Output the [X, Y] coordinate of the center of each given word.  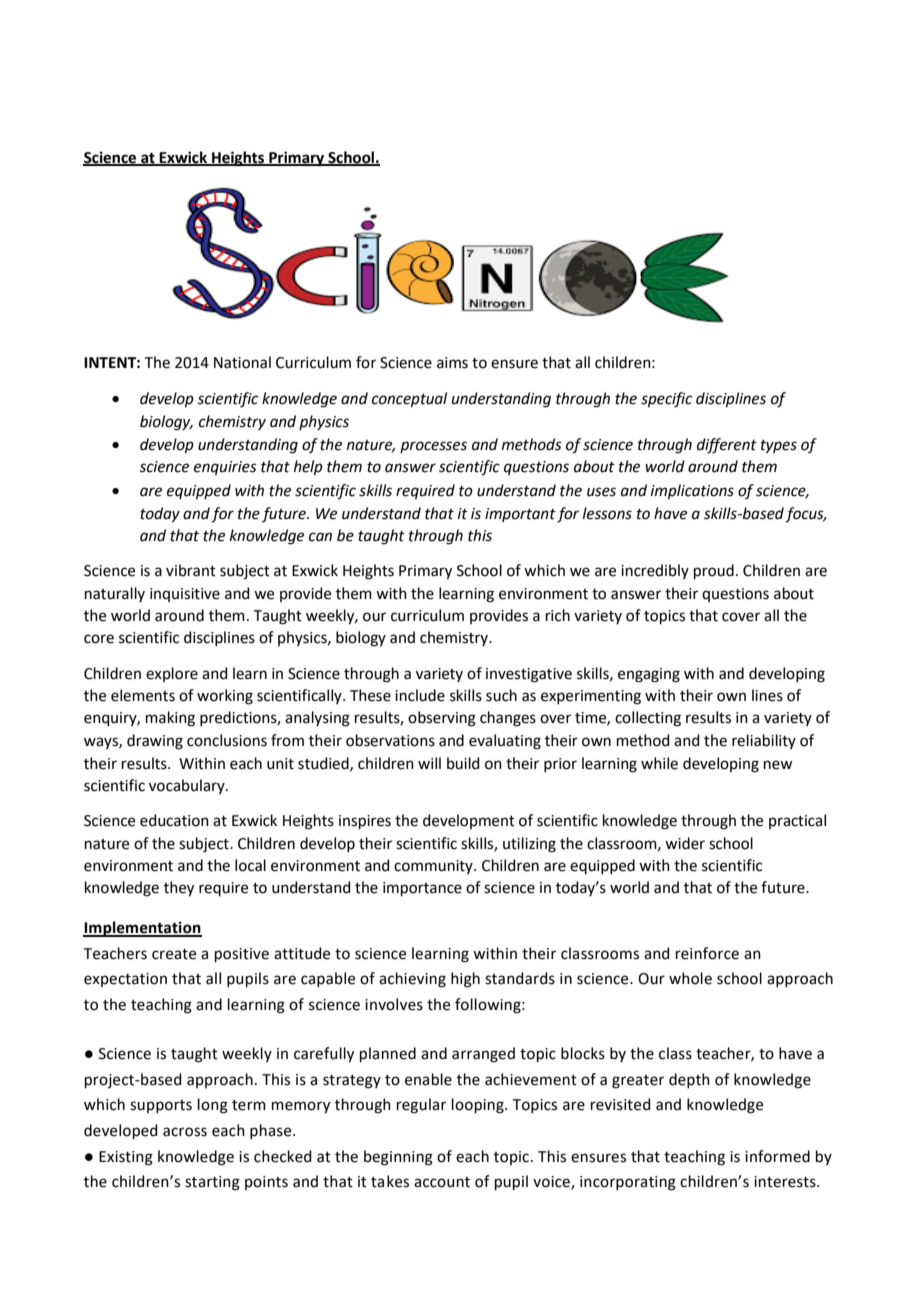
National [242, 362]
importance [422, 889]
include [420, 695]
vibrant [191, 570]
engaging [649, 675]
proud [714, 571]
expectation [125, 980]
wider [685, 843]
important [520, 515]
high [465, 980]
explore [172, 674]
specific [666, 400]
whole [690, 978]
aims [452, 363]
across [185, 1132]
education [174, 820]
